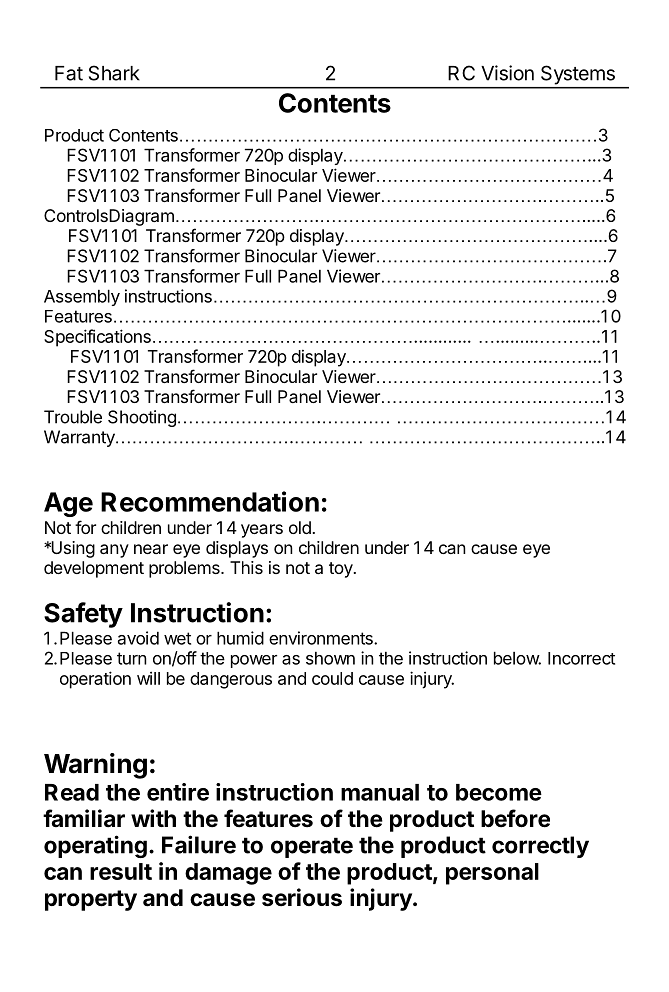 This screenshot has height=992, width=669. I want to click on Vision, so click(507, 73).
